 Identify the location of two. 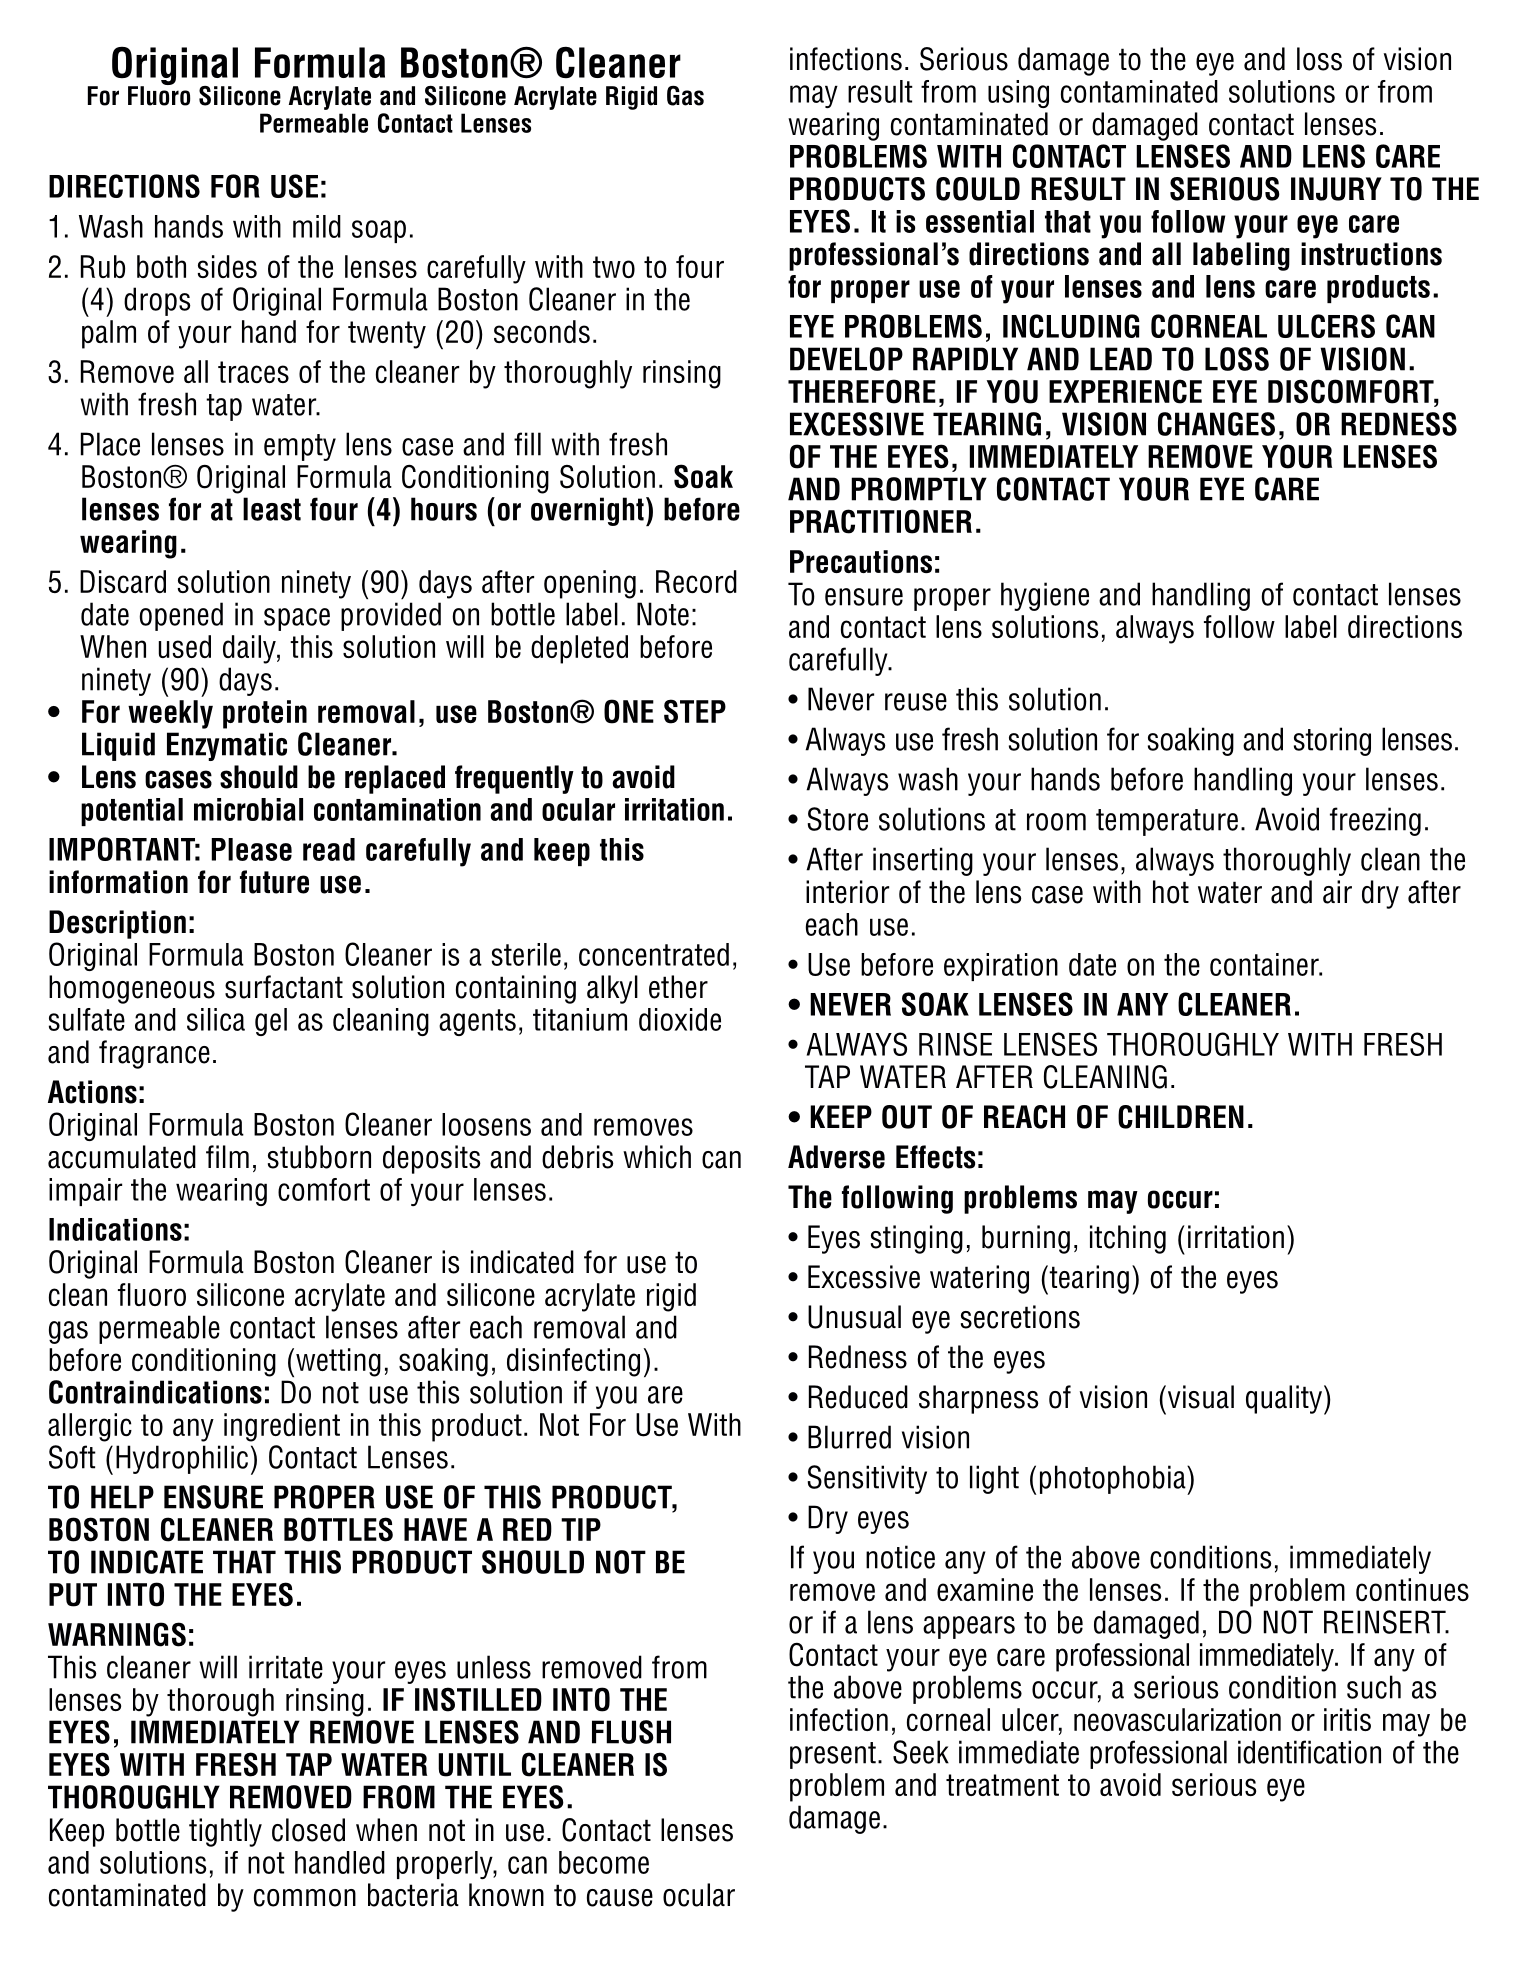
(614, 267).
